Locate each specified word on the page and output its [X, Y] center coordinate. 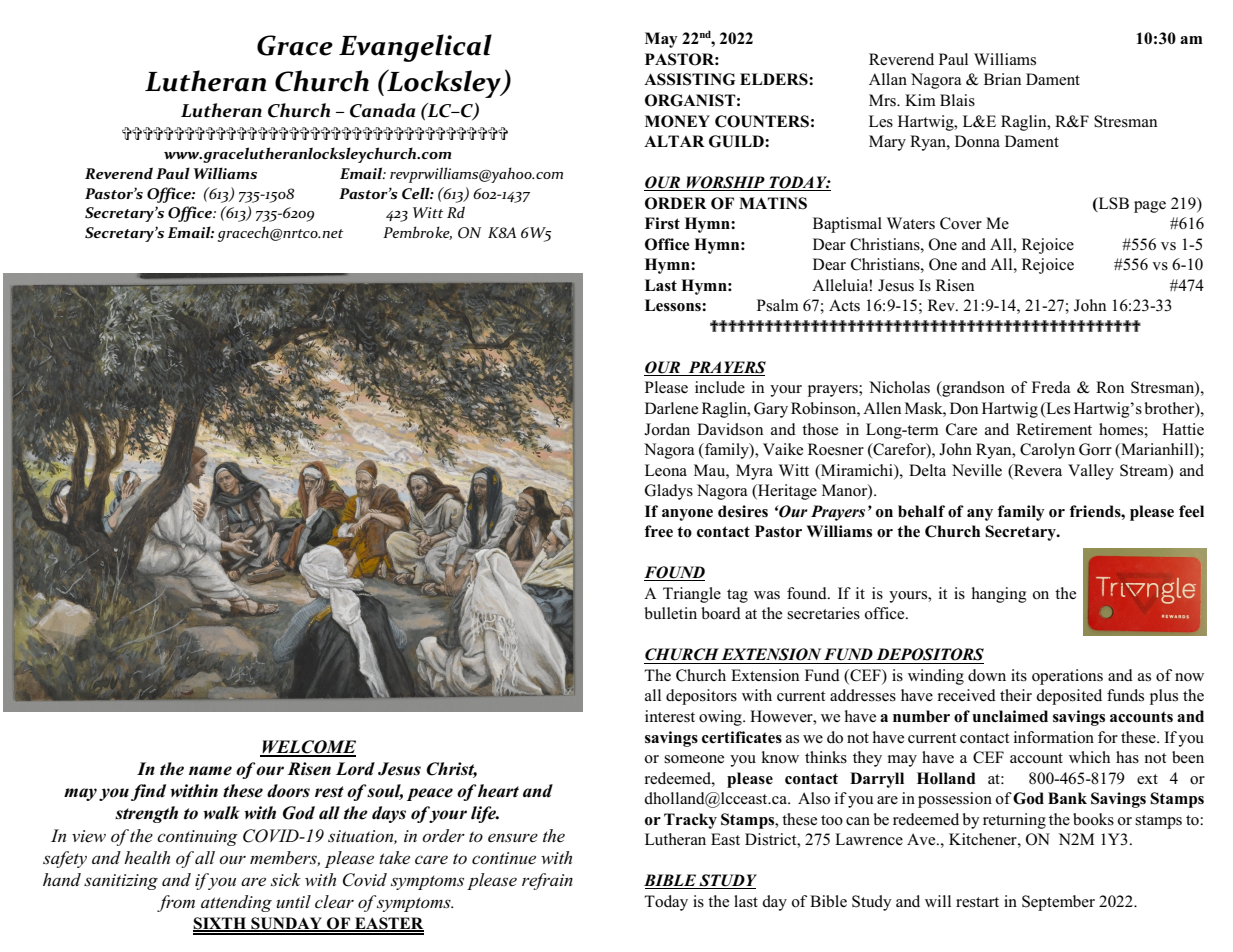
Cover [961, 223]
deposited [1069, 697]
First [662, 223]
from [176, 903]
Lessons [674, 305]
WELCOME [308, 748]
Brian [1003, 79]
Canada [382, 110]
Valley [1091, 472]
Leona [666, 470]
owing [721, 718]
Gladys [669, 492]
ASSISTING [689, 79]
